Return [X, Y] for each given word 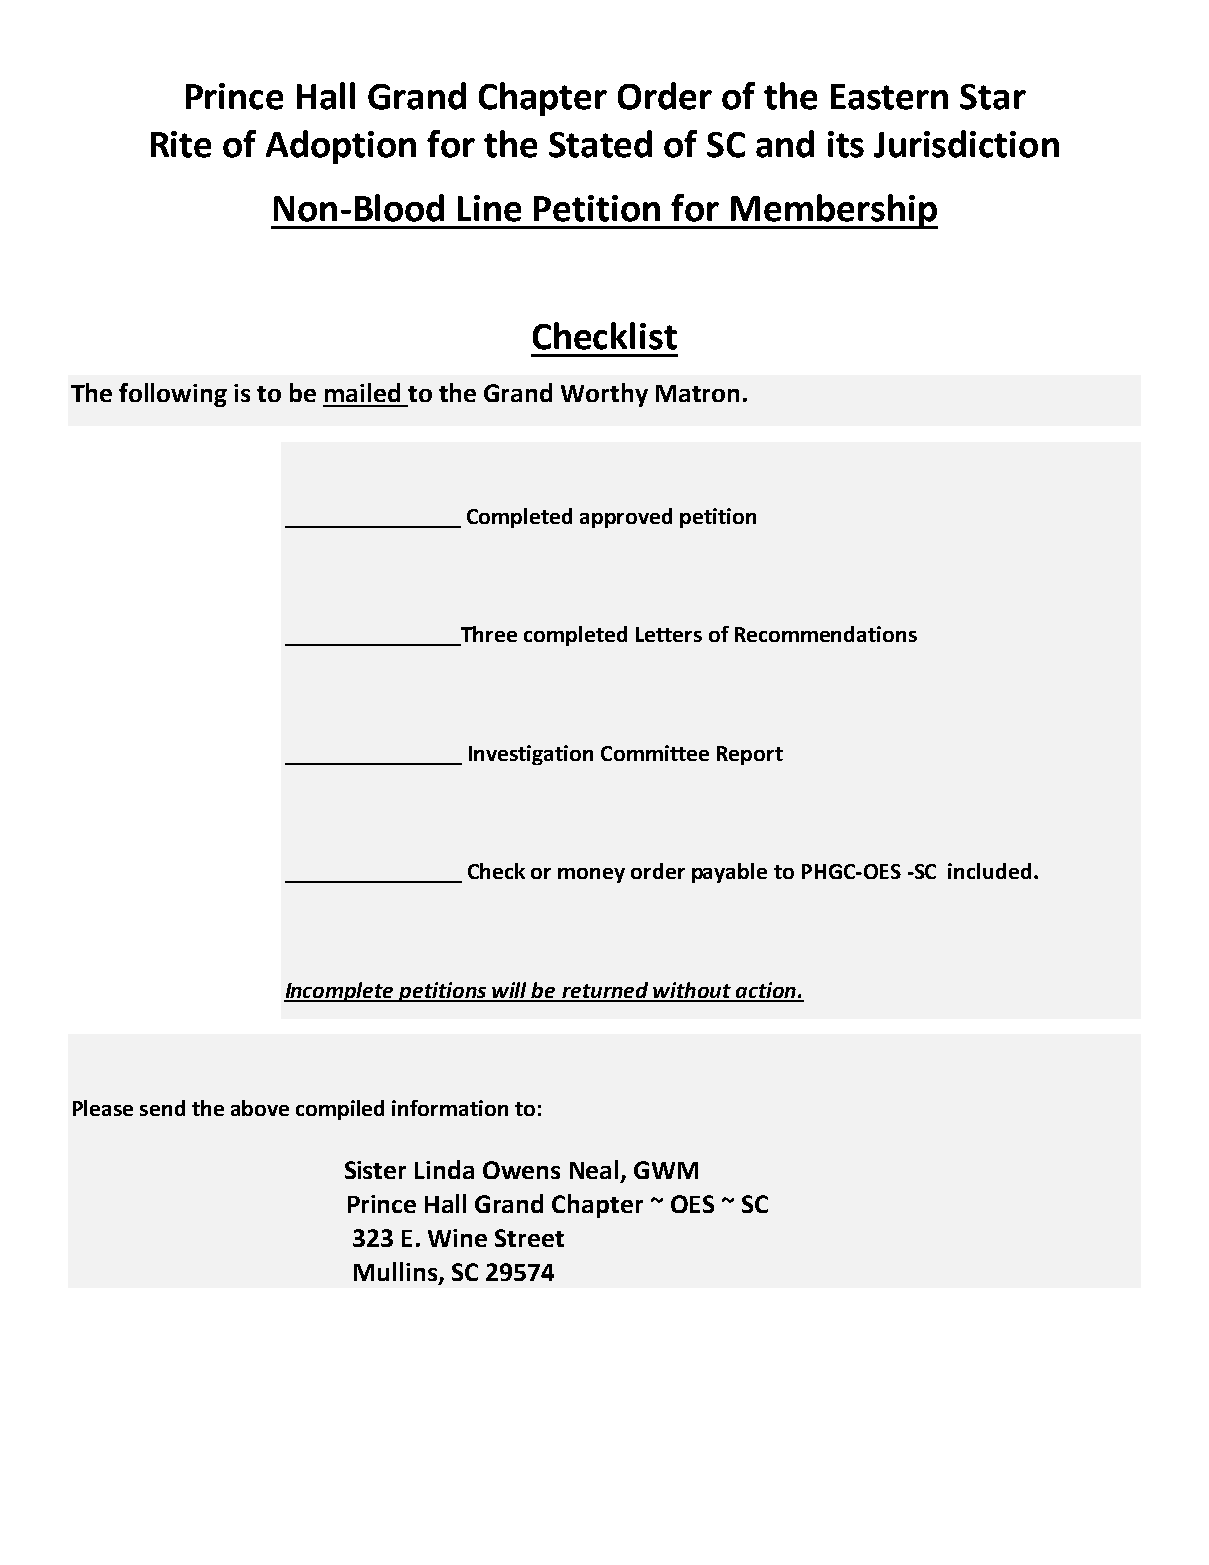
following [173, 395]
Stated [600, 144]
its [846, 144]
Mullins [395, 1271]
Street [529, 1238]
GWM [666, 1170]
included [989, 871]
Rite [181, 144]
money [591, 875]
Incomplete [340, 992]
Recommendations [826, 634]
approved [626, 518]
